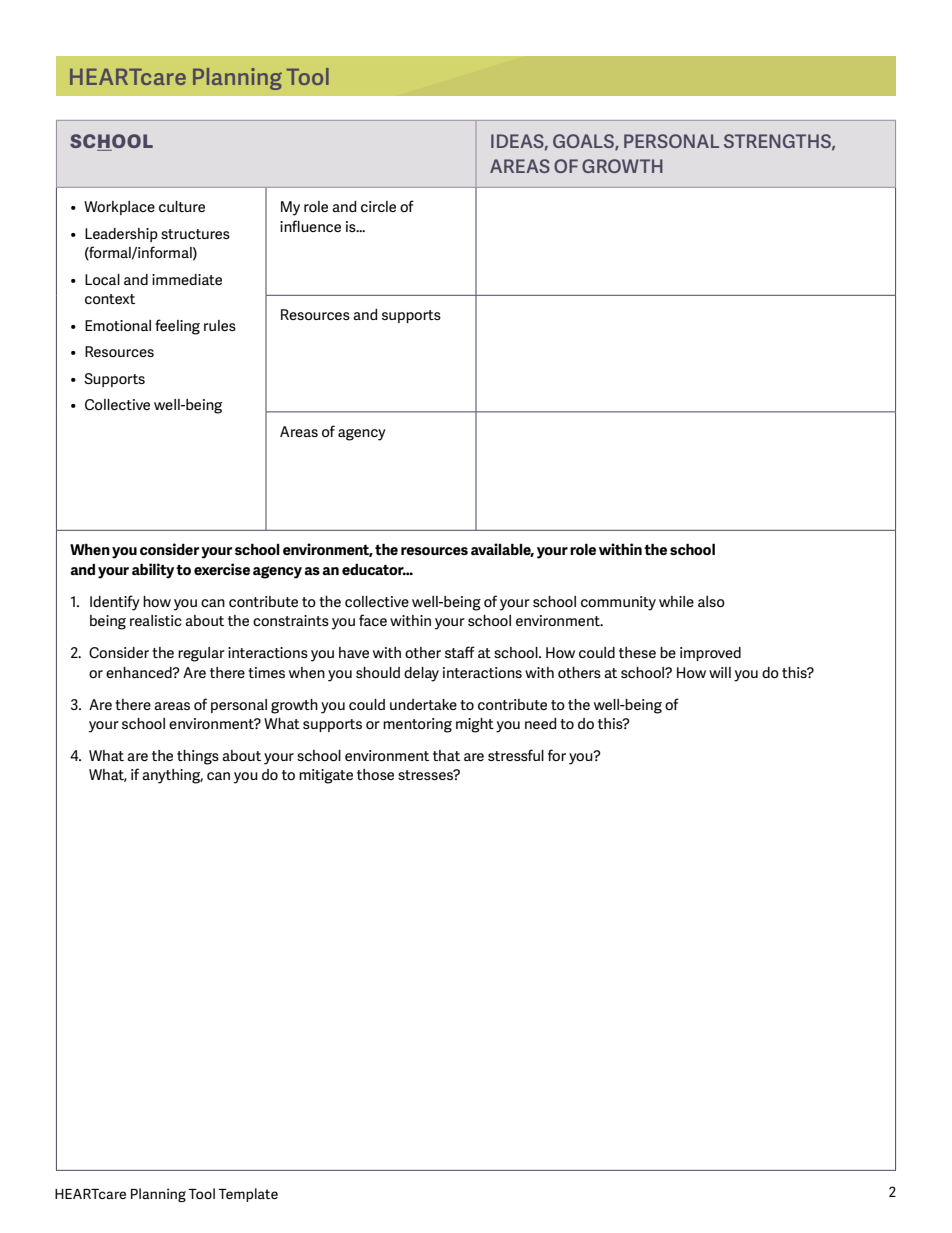  Describe the element at coordinates (375, 774) in the image. I see `those` at that location.
